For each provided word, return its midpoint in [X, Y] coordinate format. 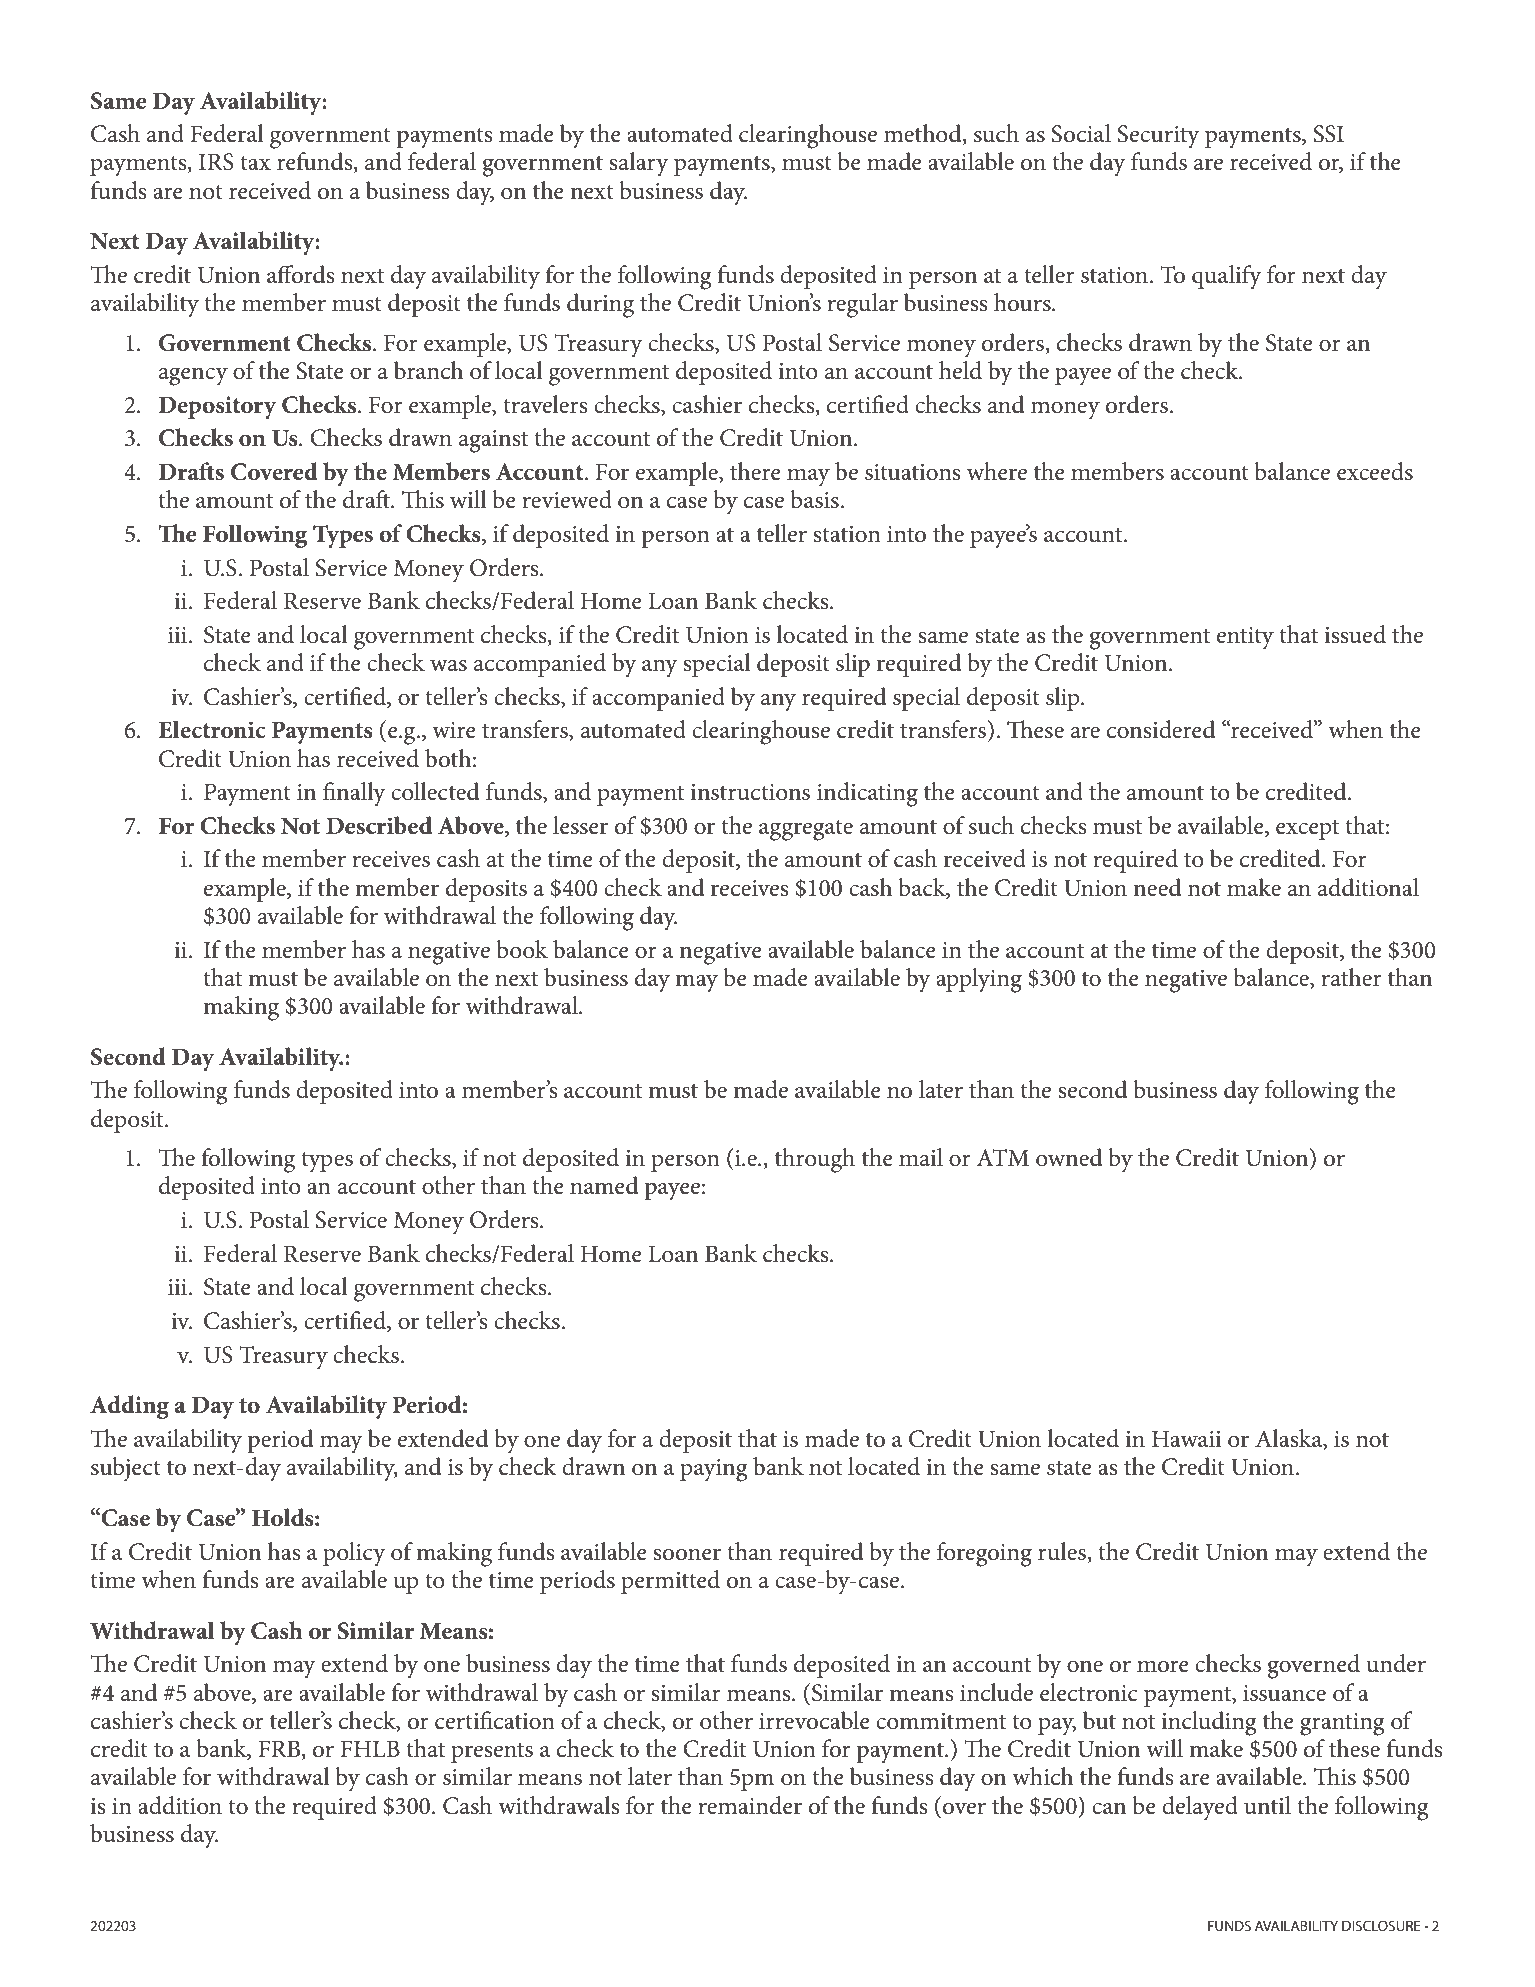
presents [492, 1752]
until [1267, 1805]
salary [639, 164]
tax [255, 163]
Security [1158, 137]
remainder [750, 1805]
